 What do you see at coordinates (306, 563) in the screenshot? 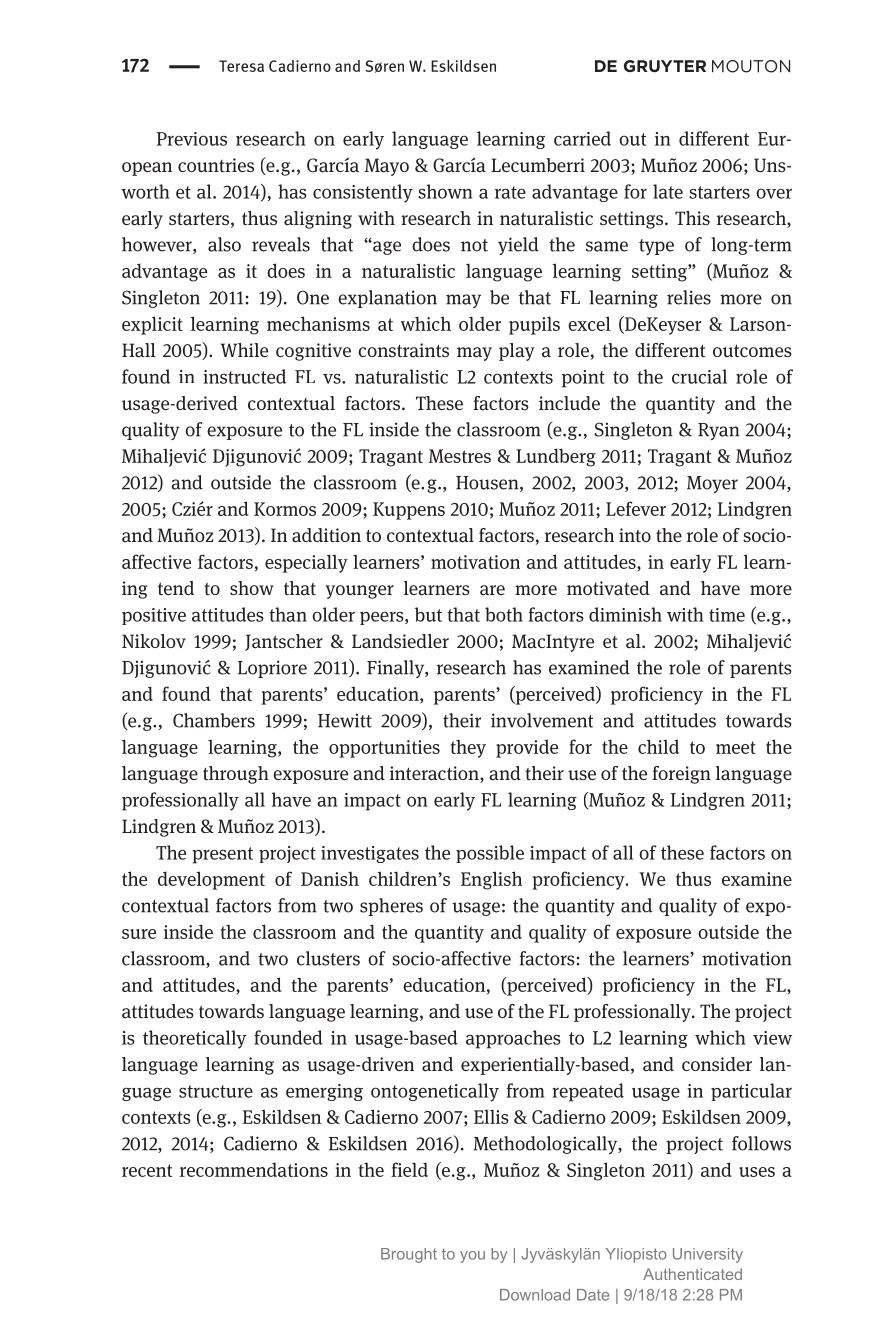
I see `especially` at bounding box center [306, 563].
